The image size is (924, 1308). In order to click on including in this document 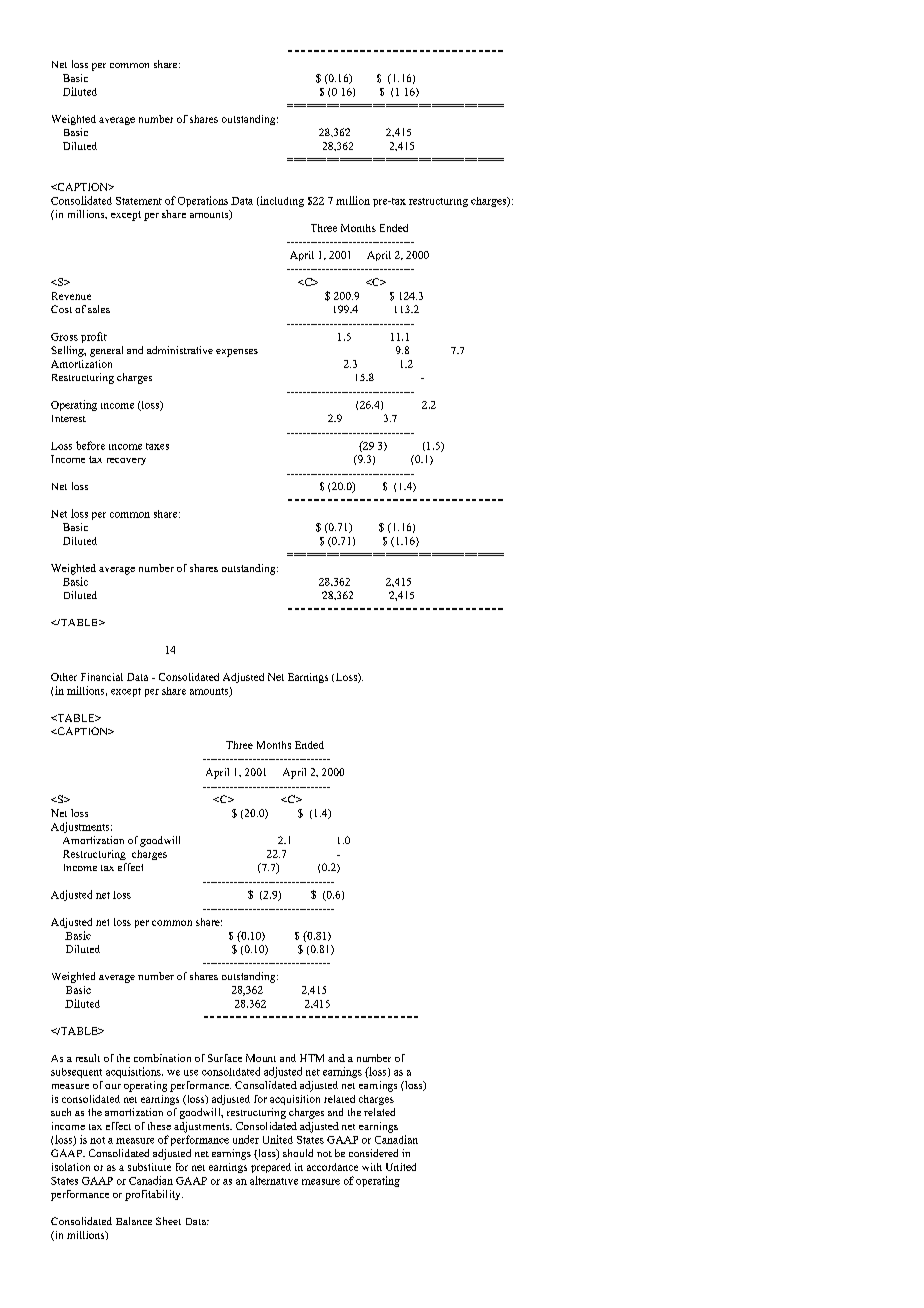, I will do `click(281, 201)`.
